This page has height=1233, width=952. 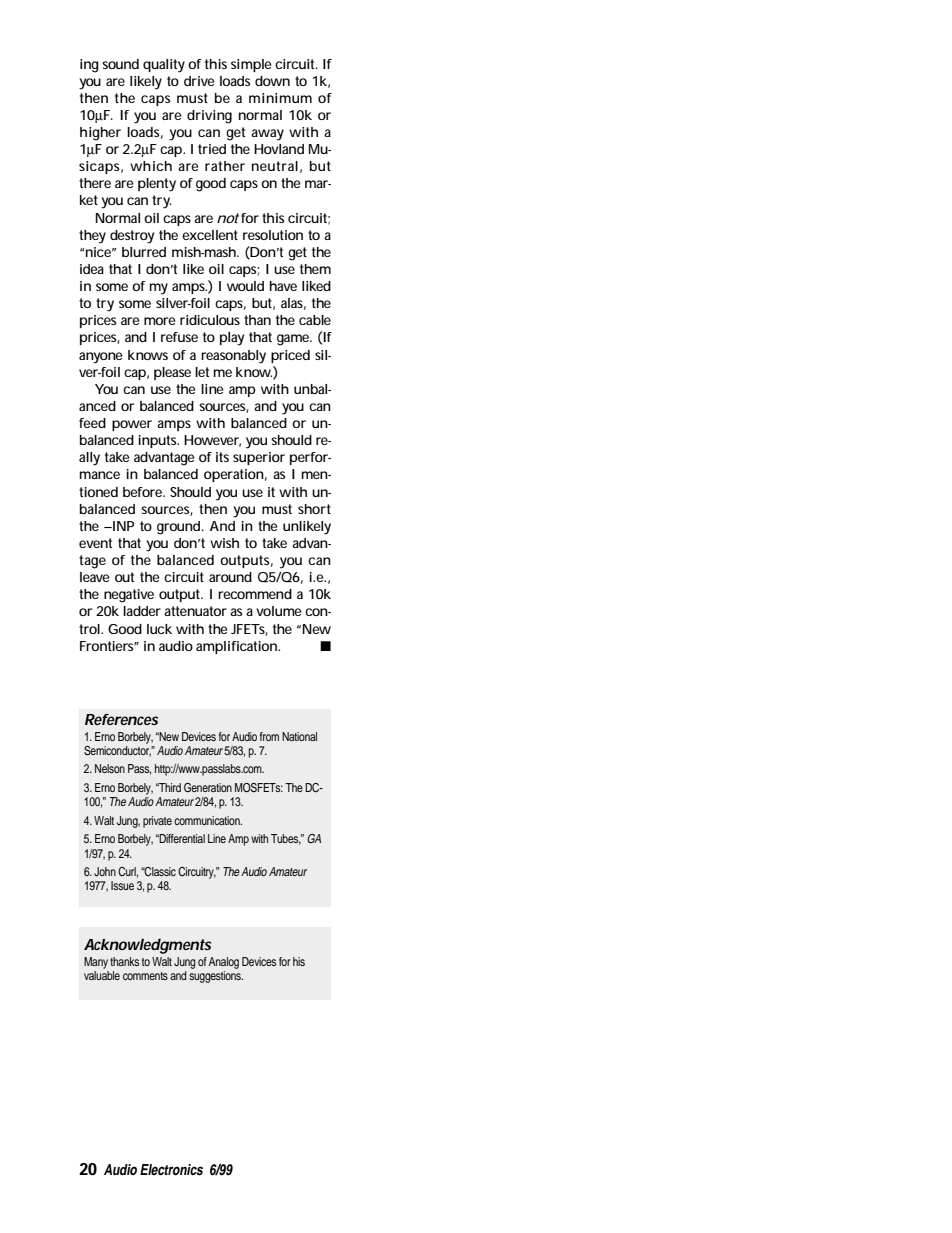 What do you see at coordinates (216, 975) in the page?
I see `suggestions` at bounding box center [216, 975].
